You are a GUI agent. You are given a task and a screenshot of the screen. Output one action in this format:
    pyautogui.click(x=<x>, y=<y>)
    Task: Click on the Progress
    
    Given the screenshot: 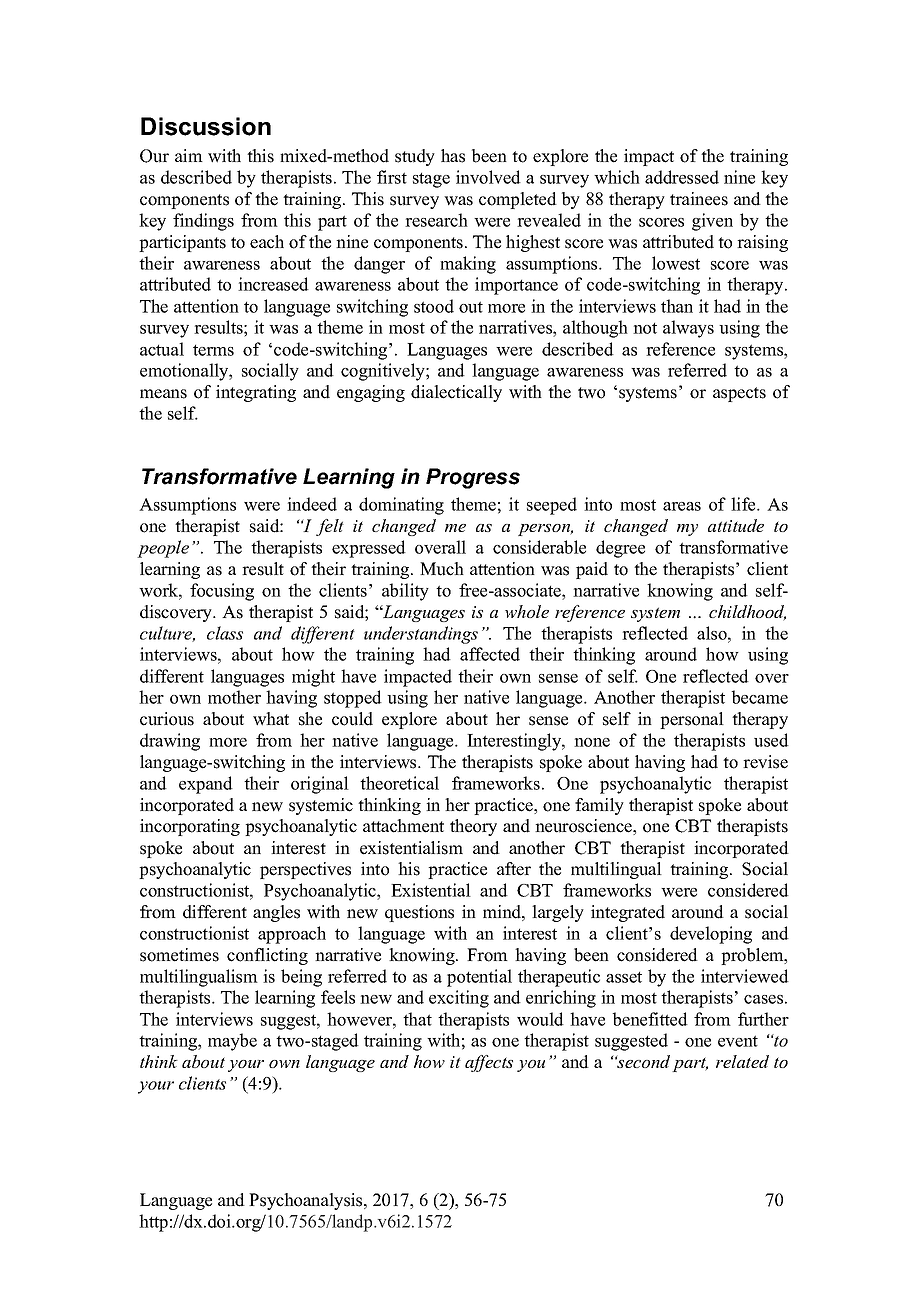 What is the action you would take?
    pyautogui.click(x=473, y=478)
